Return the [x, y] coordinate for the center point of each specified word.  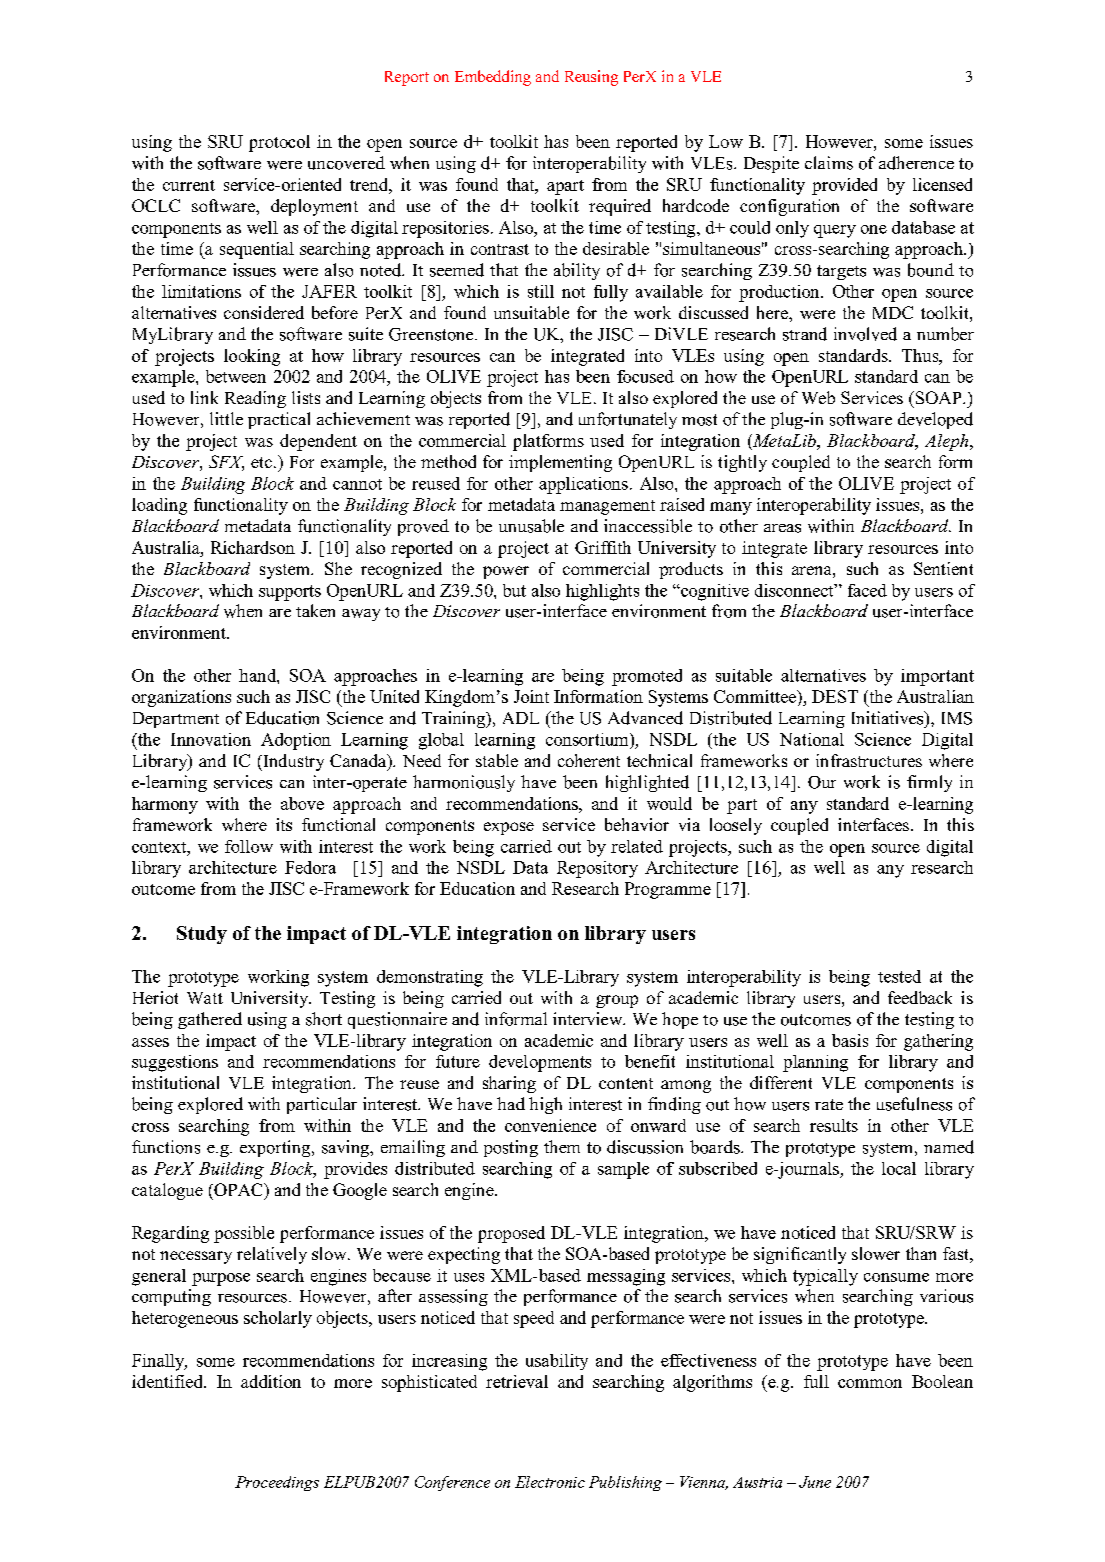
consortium [588, 739]
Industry [292, 762]
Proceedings [277, 1483]
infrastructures [869, 760]
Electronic [550, 1482]
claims [829, 163]
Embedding [493, 78]
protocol [279, 143]
